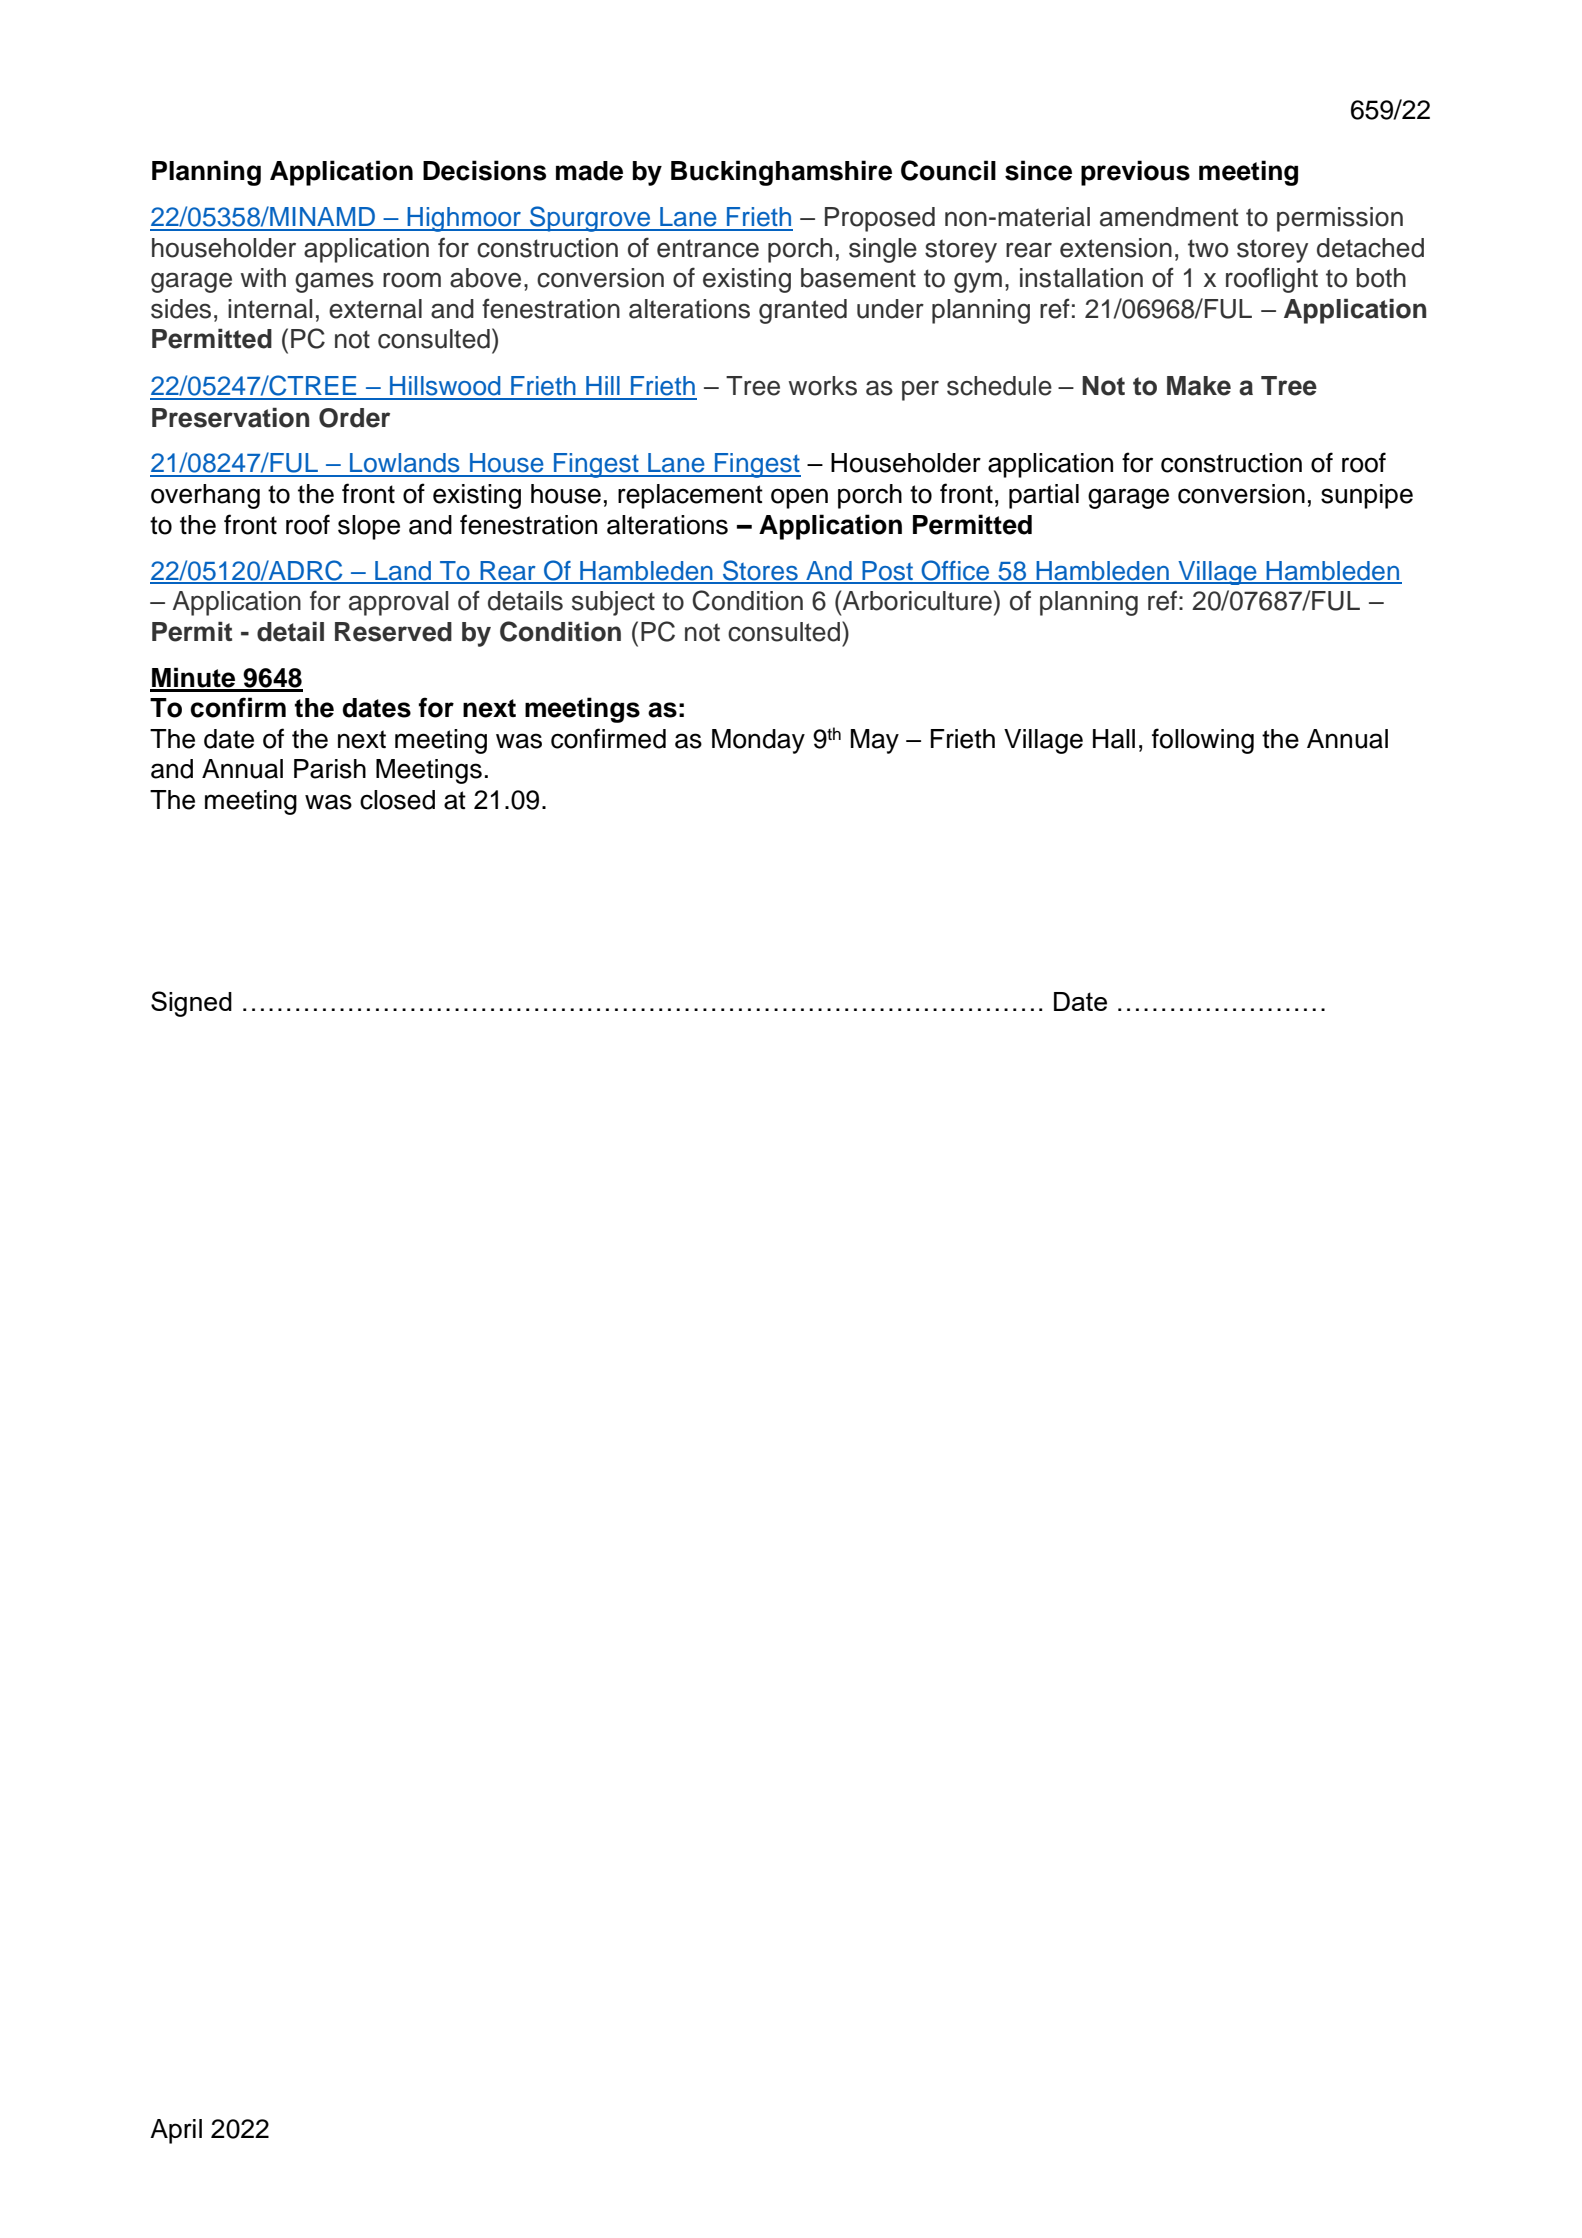  I want to click on following, so click(1203, 741).
